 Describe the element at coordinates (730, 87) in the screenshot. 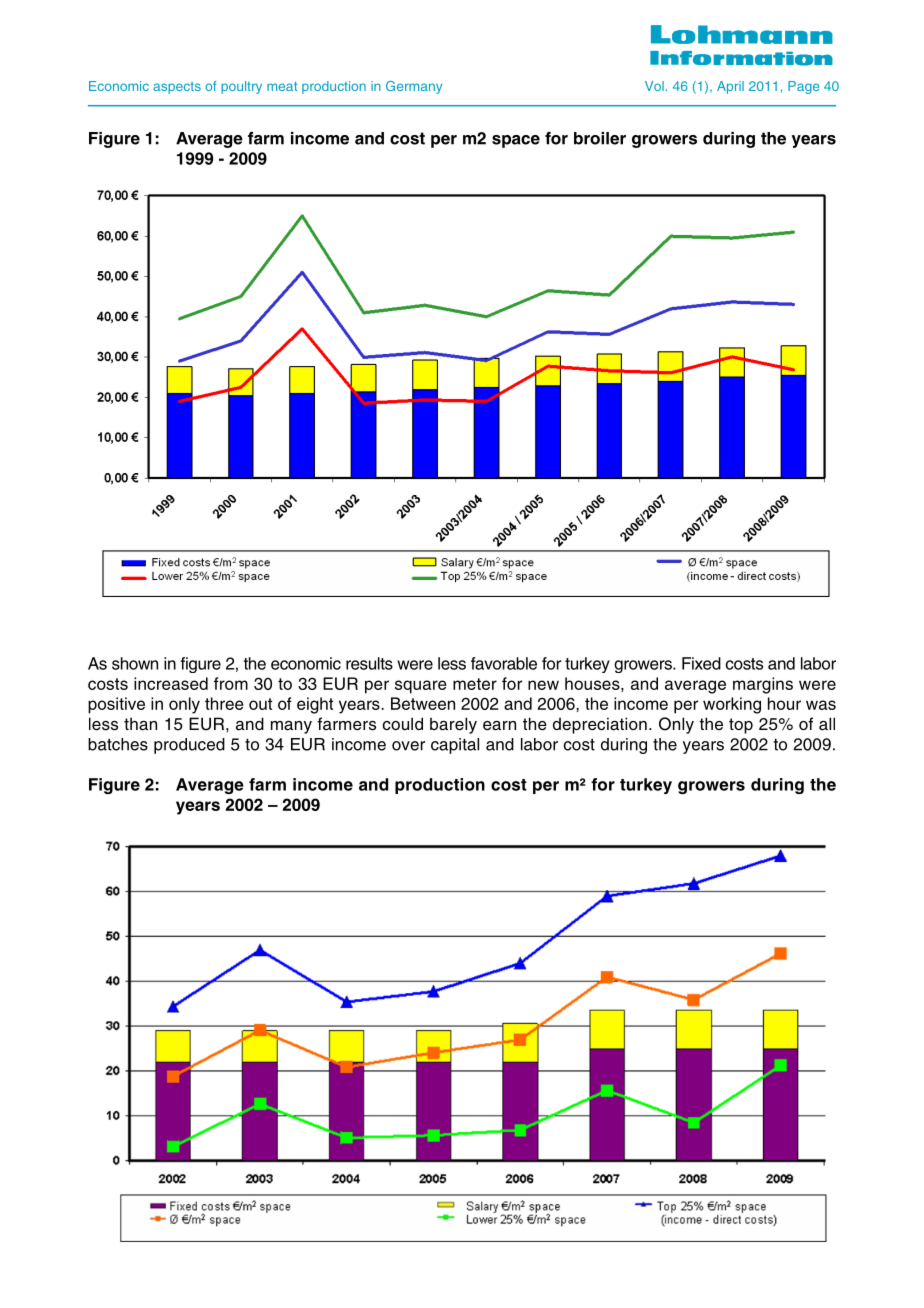

I see `April` at that location.
